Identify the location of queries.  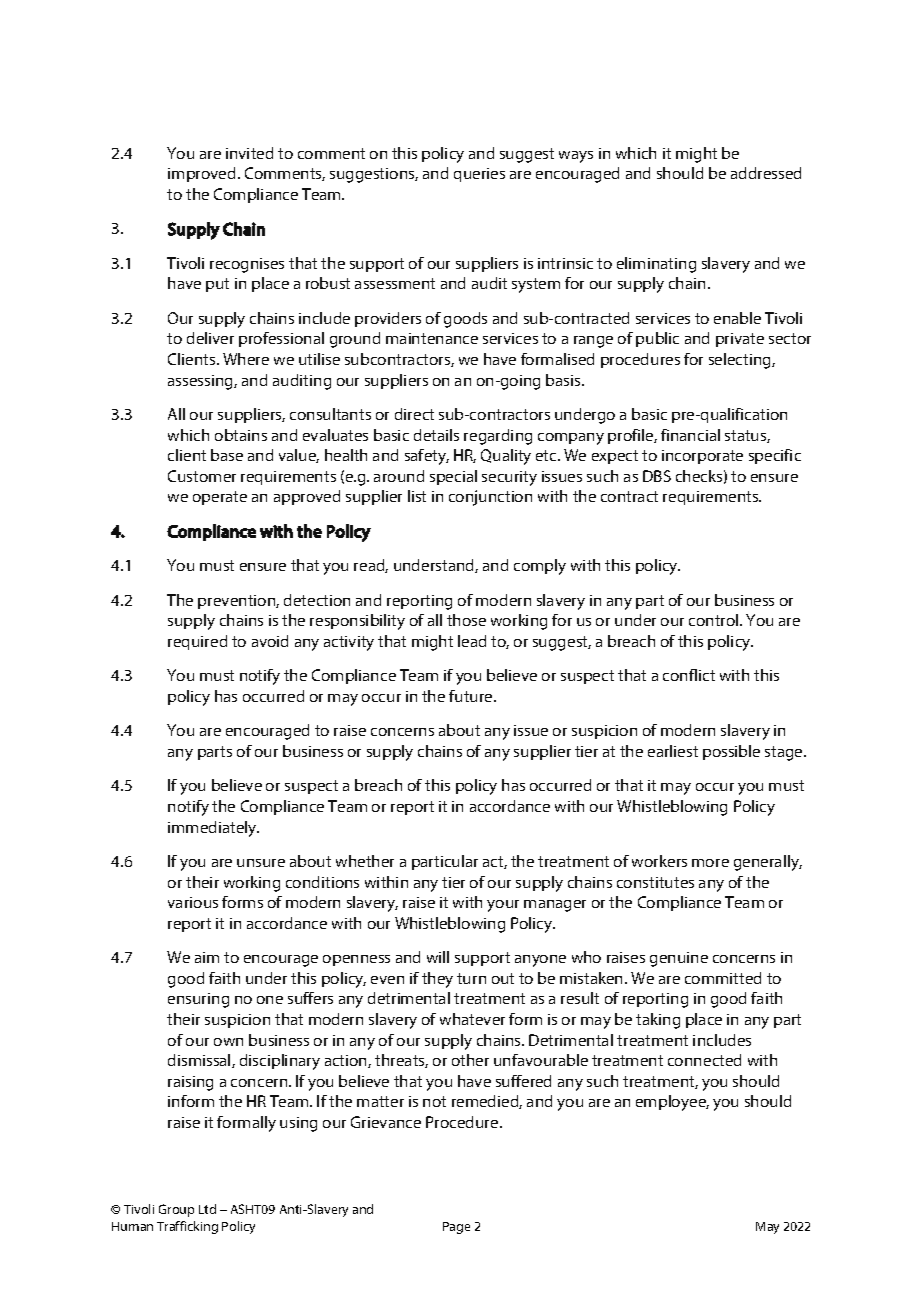
(479, 175).
